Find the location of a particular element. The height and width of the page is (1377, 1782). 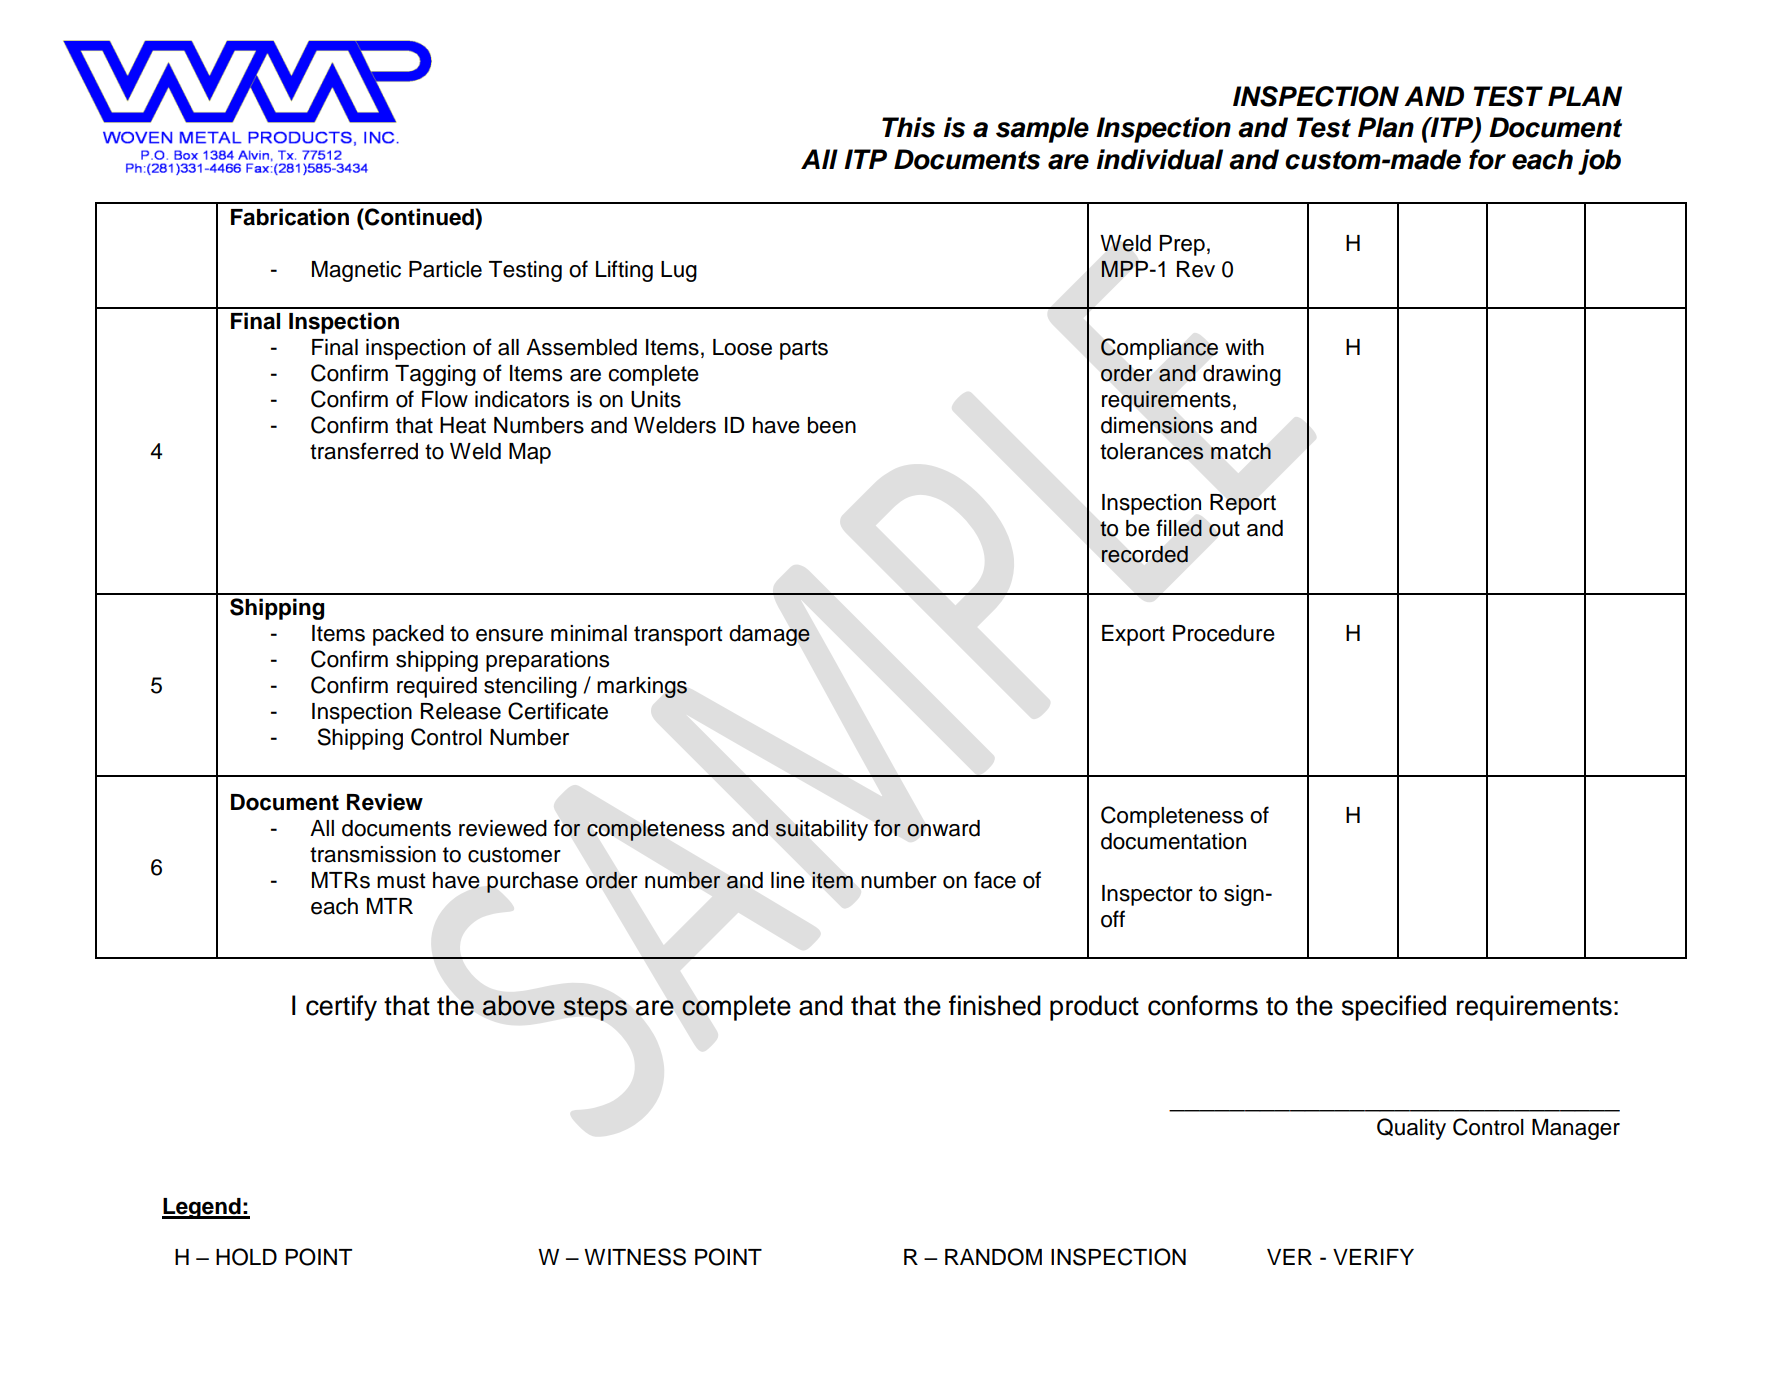

Continued is located at coordinates (419, 217).
